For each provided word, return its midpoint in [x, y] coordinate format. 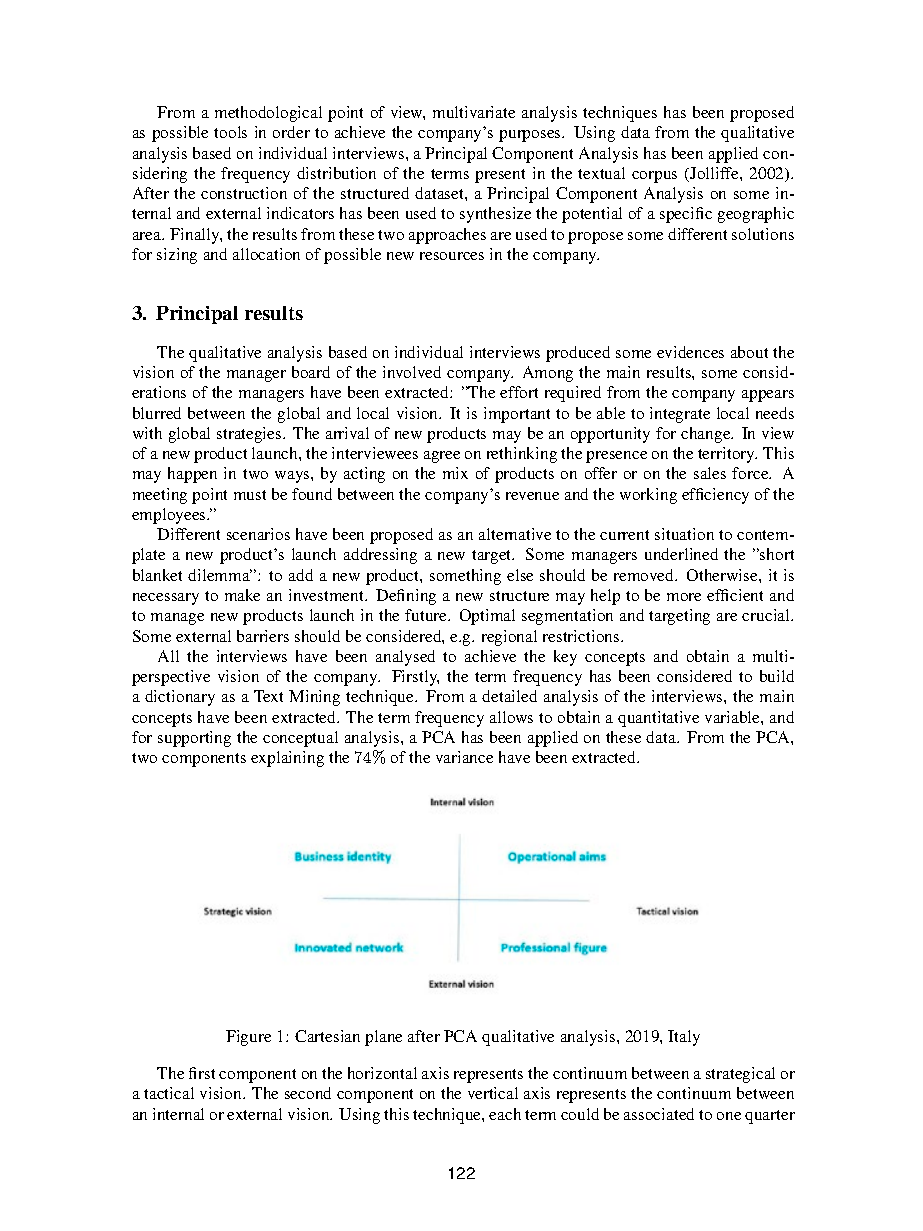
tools [230, 132]
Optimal [487, 617]
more [684, 597]
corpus [654, 177]
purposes [531, 136]
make [242, 595]
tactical [169, 1093]
